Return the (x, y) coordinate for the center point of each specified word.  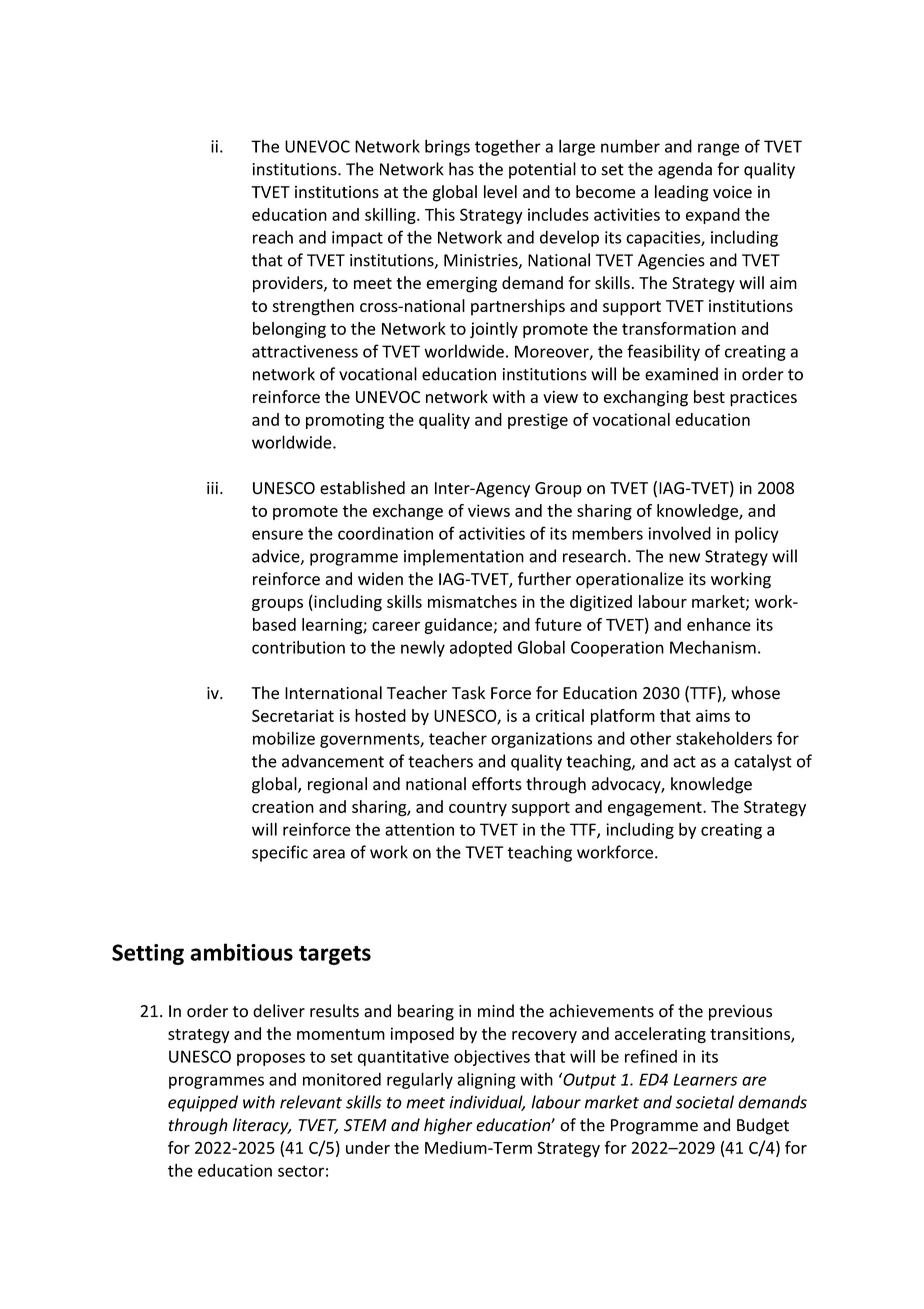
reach (273, 237)
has (461, 169)
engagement (656, 809)
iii (212, 488)
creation (283, 806)
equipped (203, 1103)
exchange (408, 512)
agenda (685, 170)
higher (448, 1126)
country (478, 809)
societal (705, 1102)
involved (680, 533)
